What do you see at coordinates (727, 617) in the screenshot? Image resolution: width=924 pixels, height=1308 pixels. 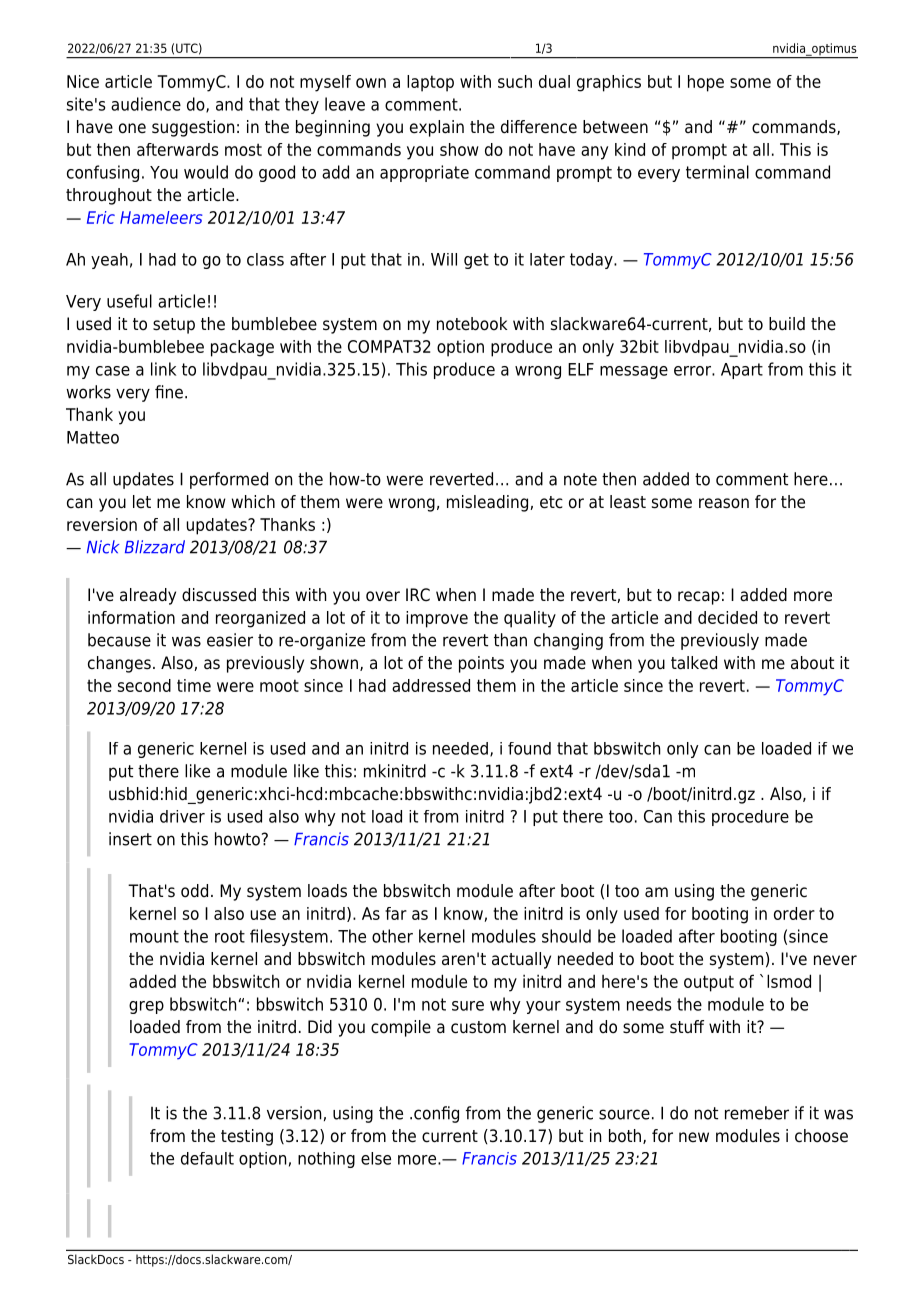 I see `decided` at bounding box center [727, 617].
